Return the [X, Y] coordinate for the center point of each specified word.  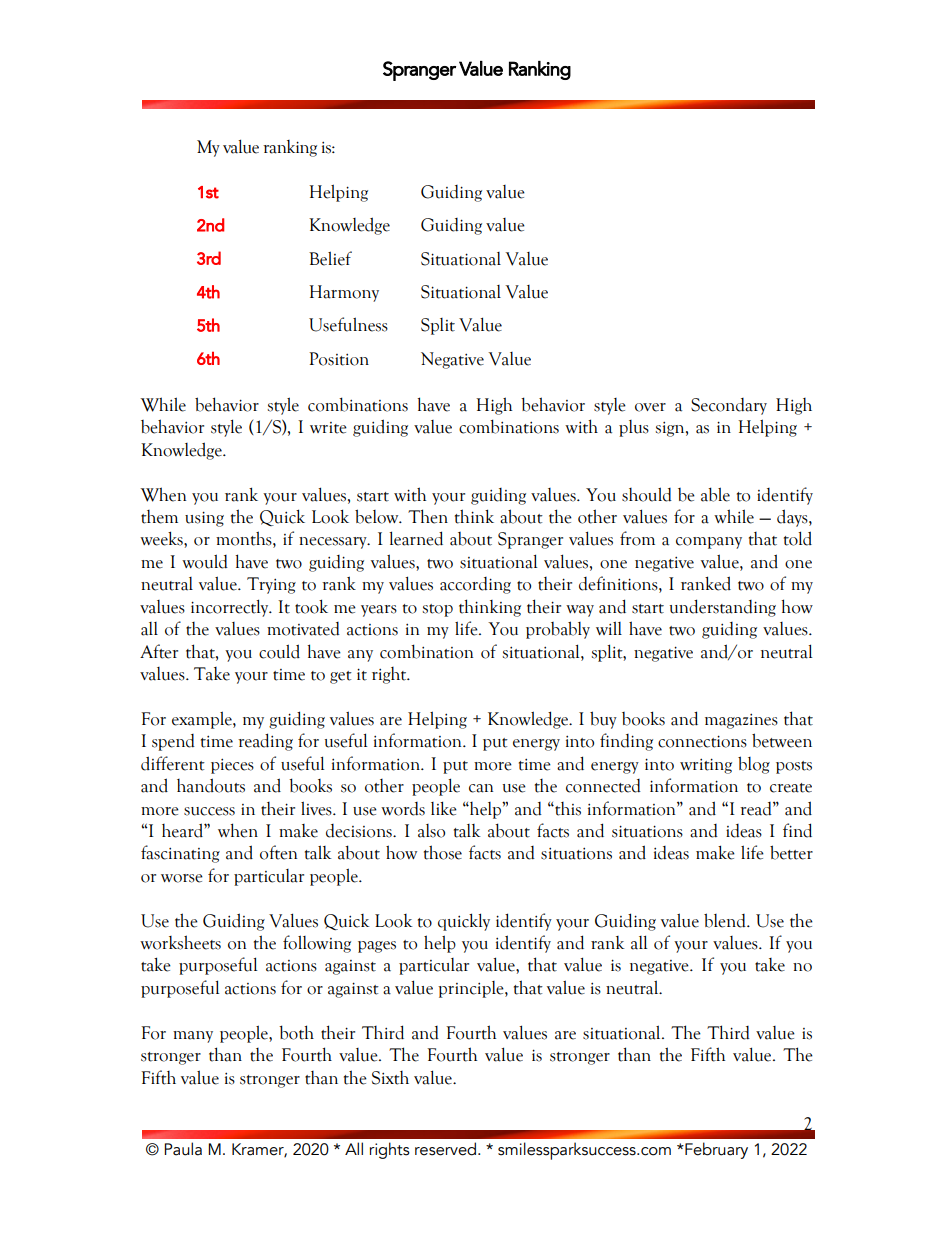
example [203, 720]
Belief [330, 258]
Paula [183, 1149]
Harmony [344, 293]
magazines [741, 721]
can [481, 788]
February [715, 1150]
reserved [445, 1149]
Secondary [729, 406]
